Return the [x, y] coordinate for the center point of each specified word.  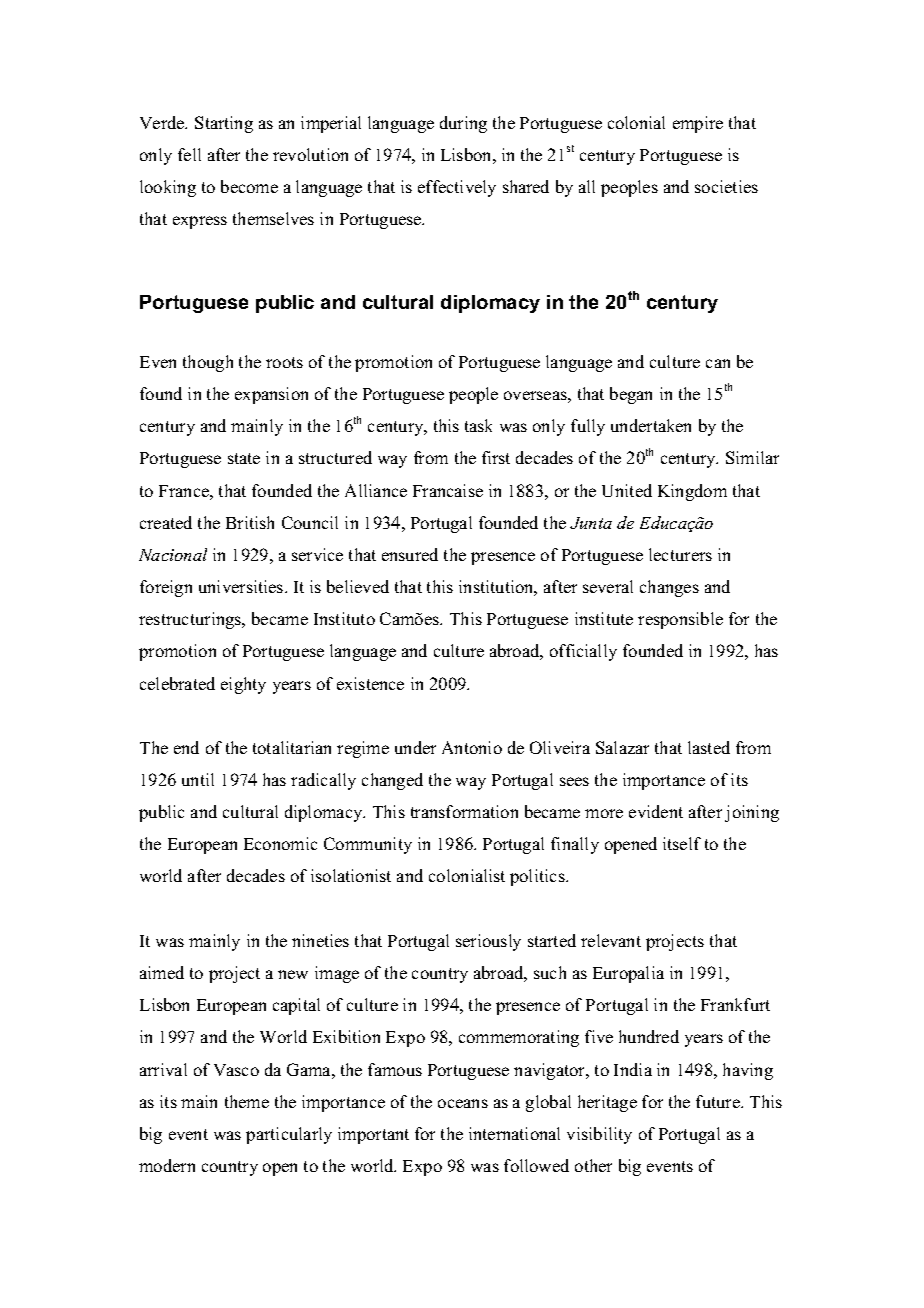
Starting [224, 124]
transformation [464, 811]
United [627, 490]
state [244, 458]
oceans [463, 1103]
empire [698, 124]
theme [247, 1101]
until [198, 779]
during [463, 124]
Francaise [448, 490]
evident [656, 811]
